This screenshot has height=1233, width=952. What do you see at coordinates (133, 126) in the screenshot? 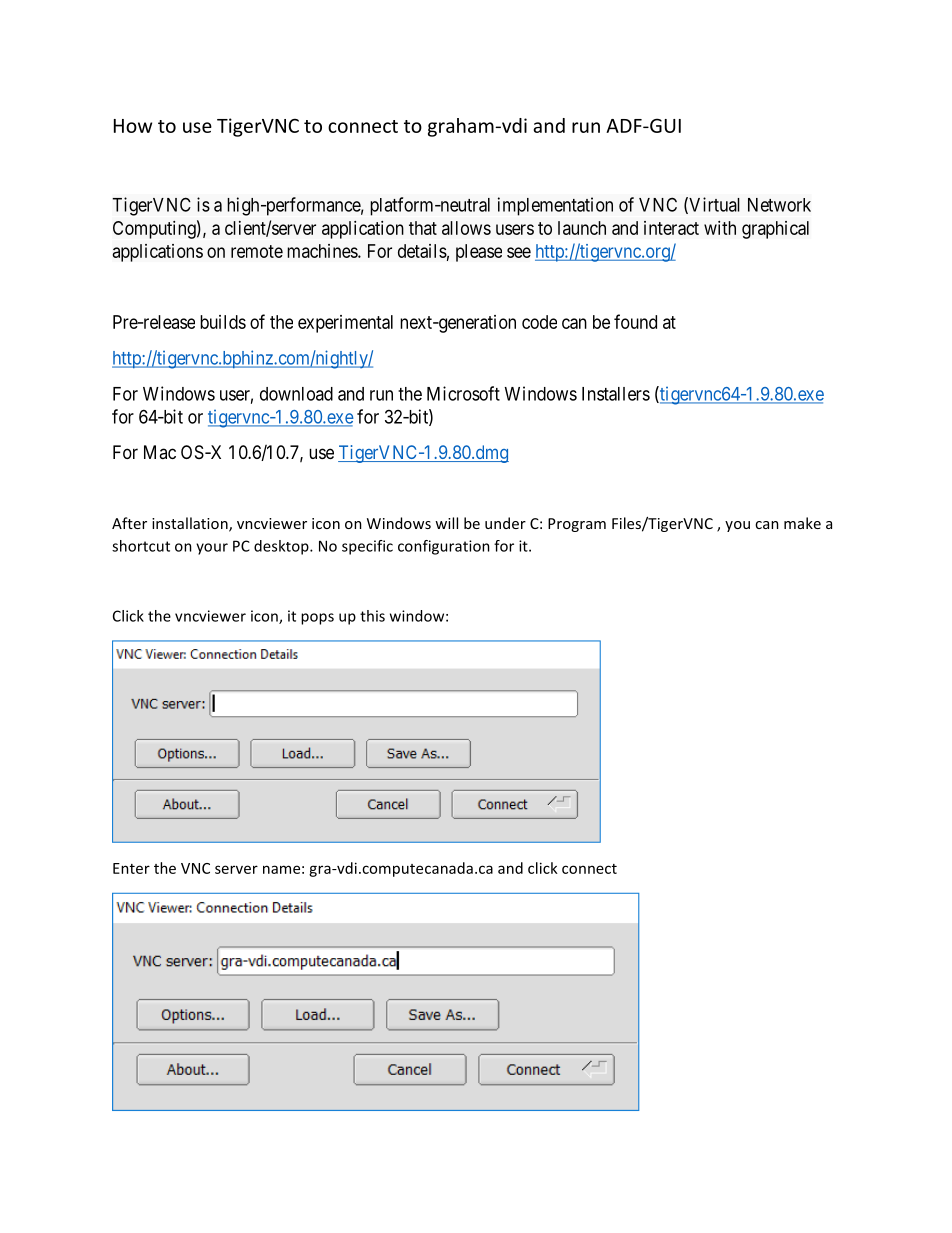
I see `How` at bounding box center [133, 126].
